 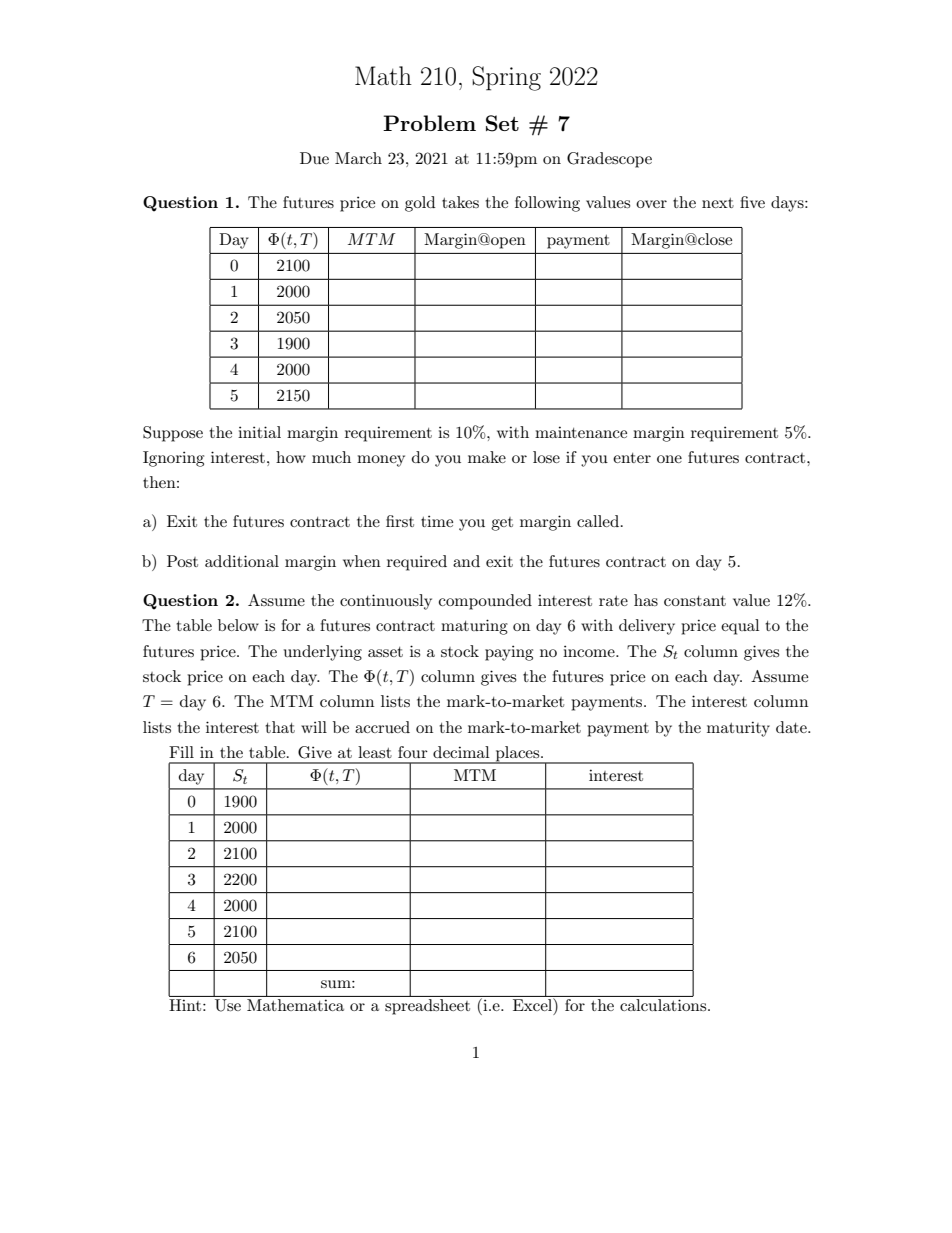 I want to click on Due, so click(x=314, y=158).
